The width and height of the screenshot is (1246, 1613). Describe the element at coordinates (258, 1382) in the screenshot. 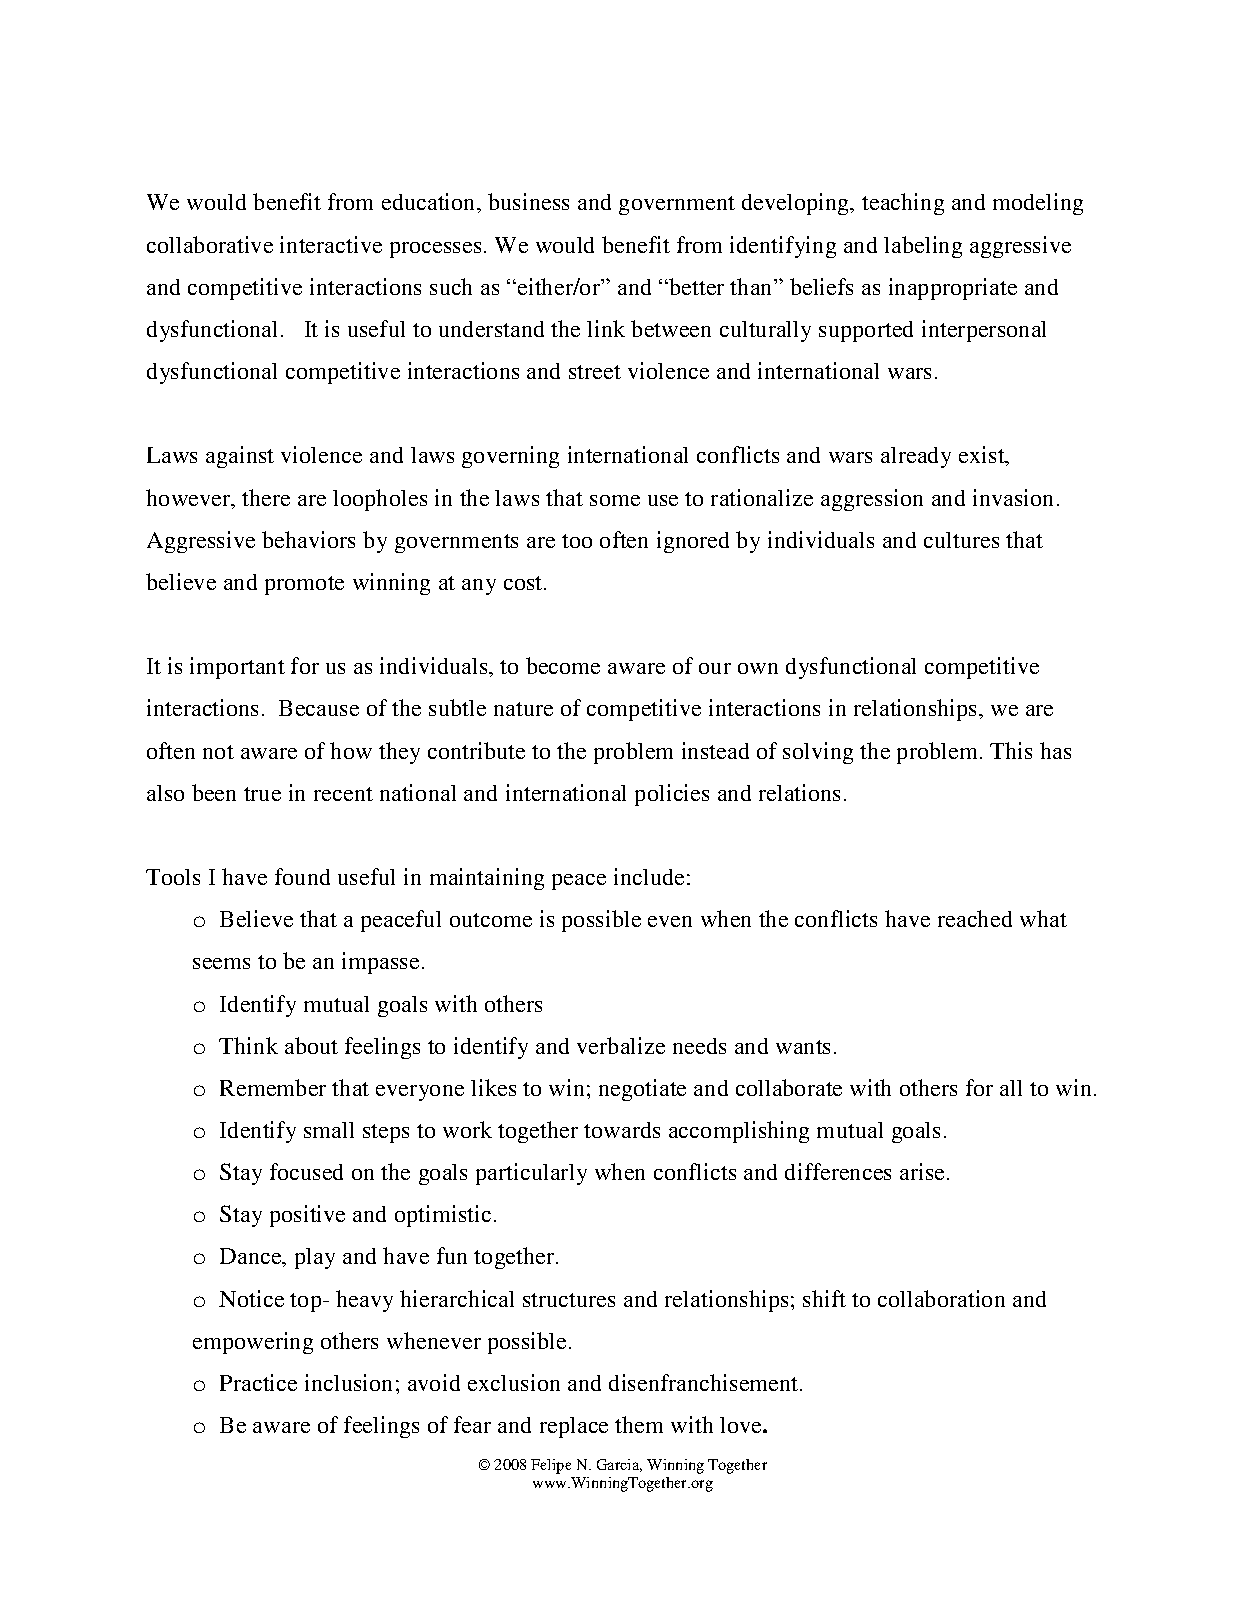

I see `Practice` at that location.
